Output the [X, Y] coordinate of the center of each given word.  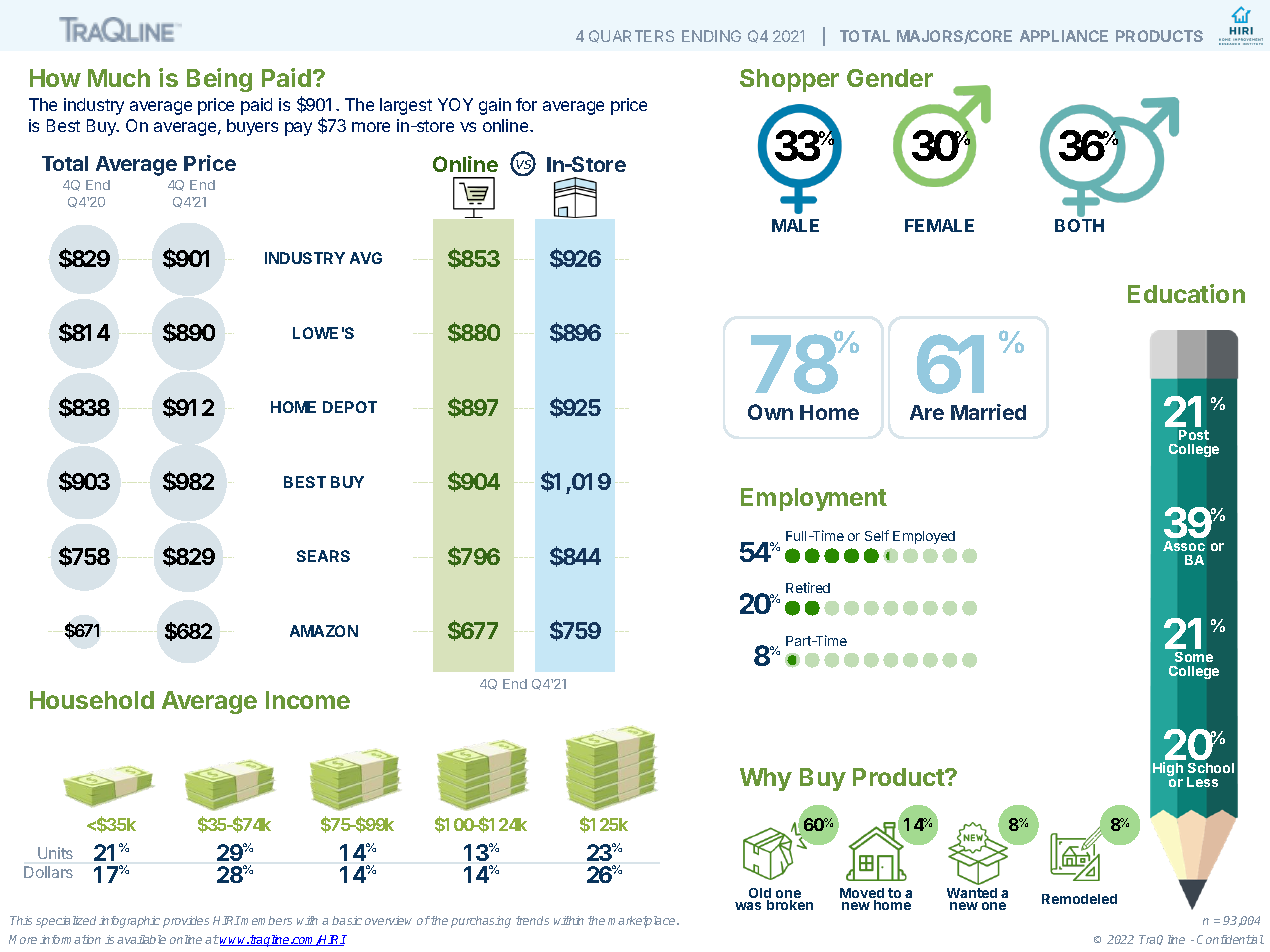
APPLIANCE [1064, 36]
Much [119, 78]
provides [186, 922]
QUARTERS [631, 36]
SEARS [323, 556]
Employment [814, 499]
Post [1194, 435]
